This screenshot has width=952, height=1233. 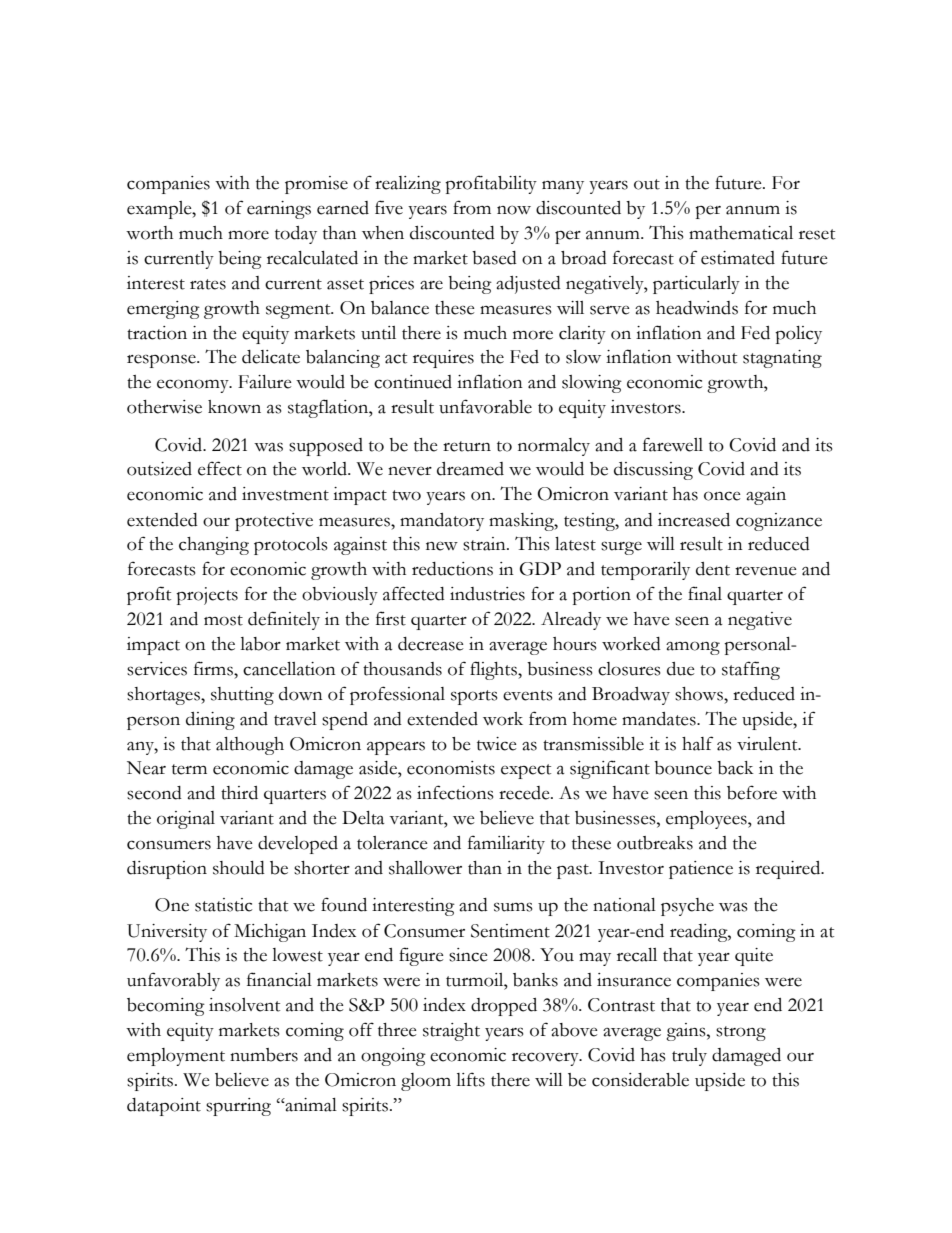 I want to click on spurring, so click(x=238, y=1107).
